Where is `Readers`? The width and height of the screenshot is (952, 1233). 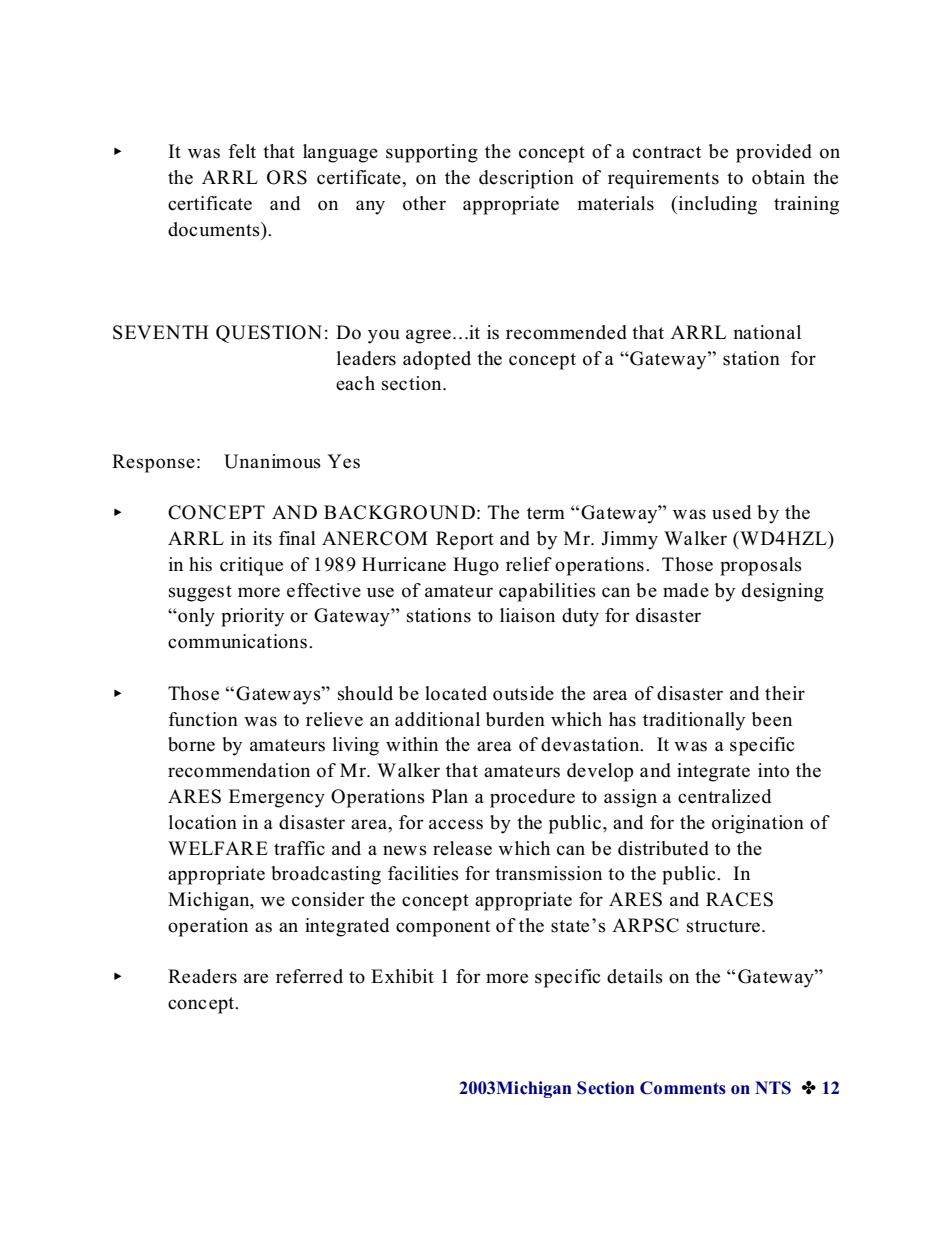 Readers is located at coordinates (202, 976).
